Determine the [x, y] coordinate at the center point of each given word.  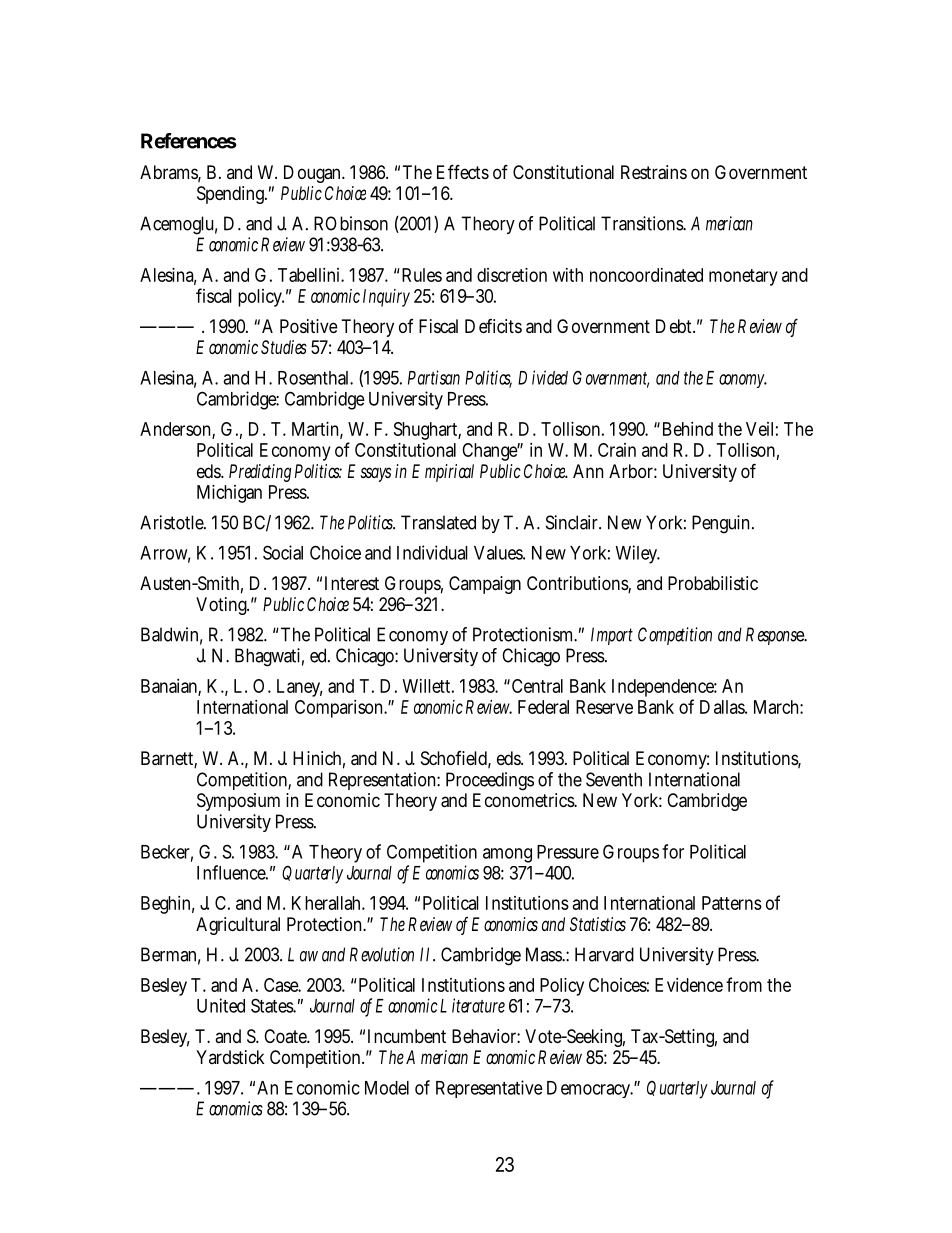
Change [491, 452]
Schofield [456, 759]
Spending [232, 195]
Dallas [723, 707]
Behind [688, 429]
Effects [463, 171]
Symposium [238, 802]
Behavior [486, 1036]
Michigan [229, 494]
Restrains [654, 172]
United [221, 1005]
